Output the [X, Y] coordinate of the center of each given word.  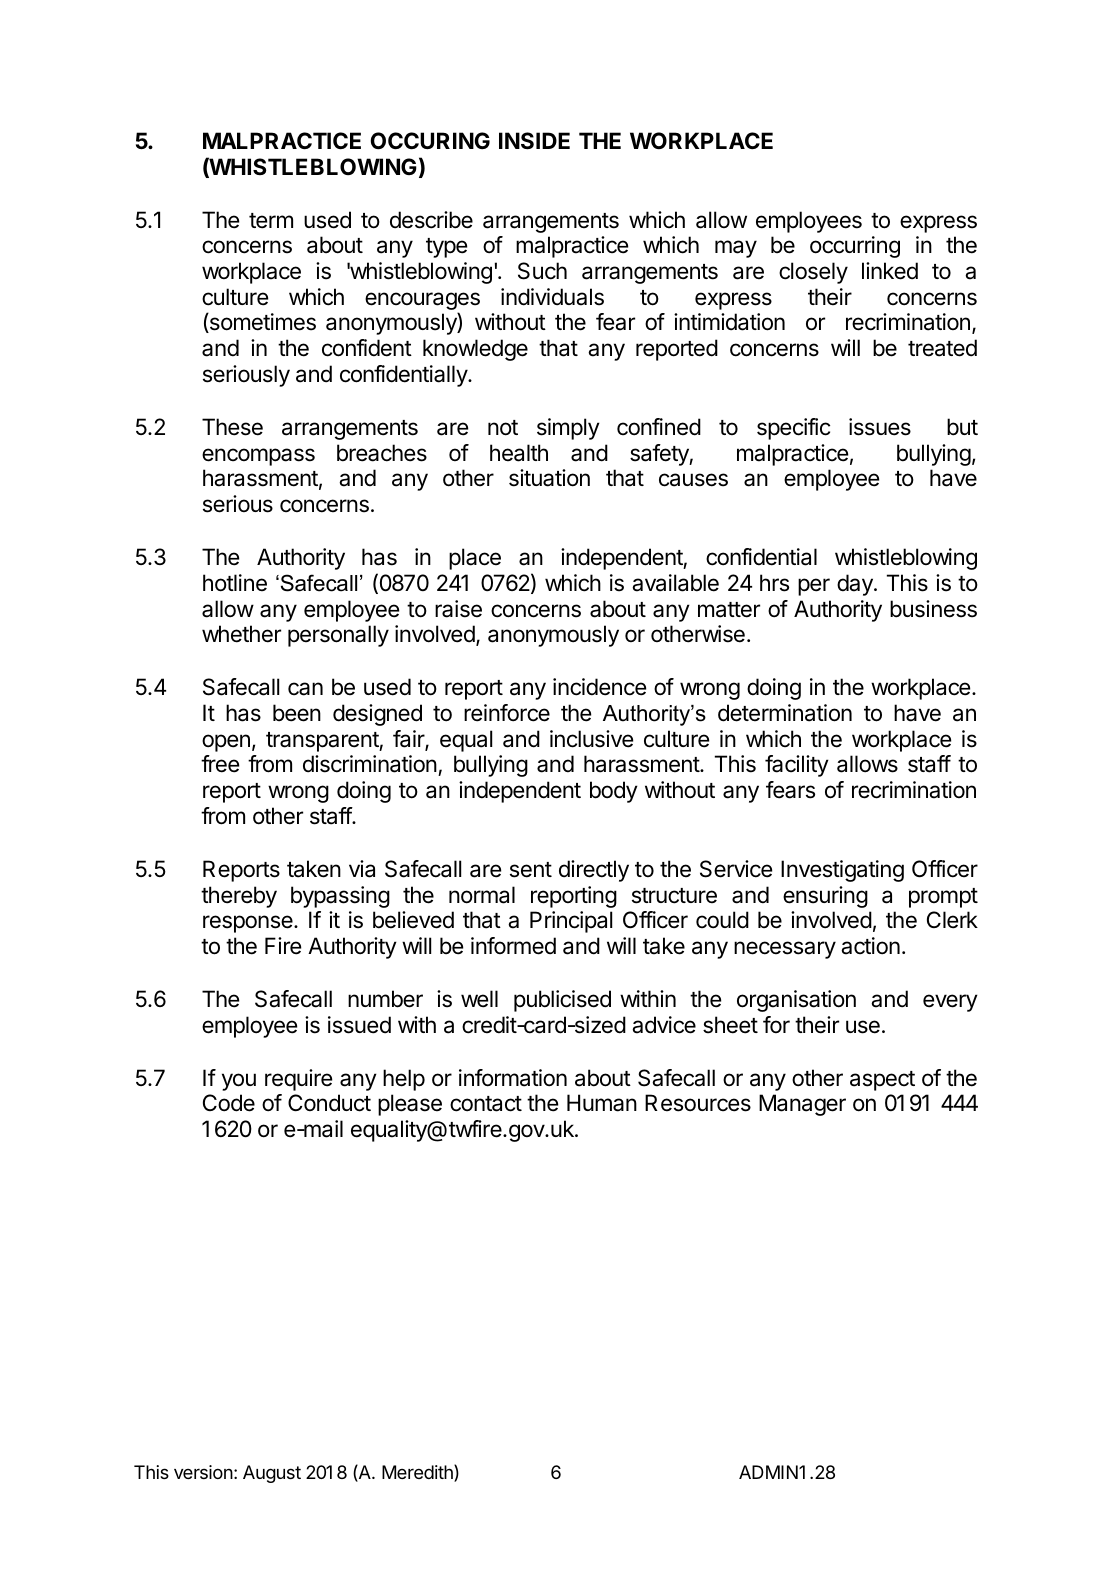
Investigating [842, 871]
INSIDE [534, 141]
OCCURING [430, 141]
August [272, 1474]
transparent [323, 742]
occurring [855, 247]
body [614, 792]
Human [602, 1103]
